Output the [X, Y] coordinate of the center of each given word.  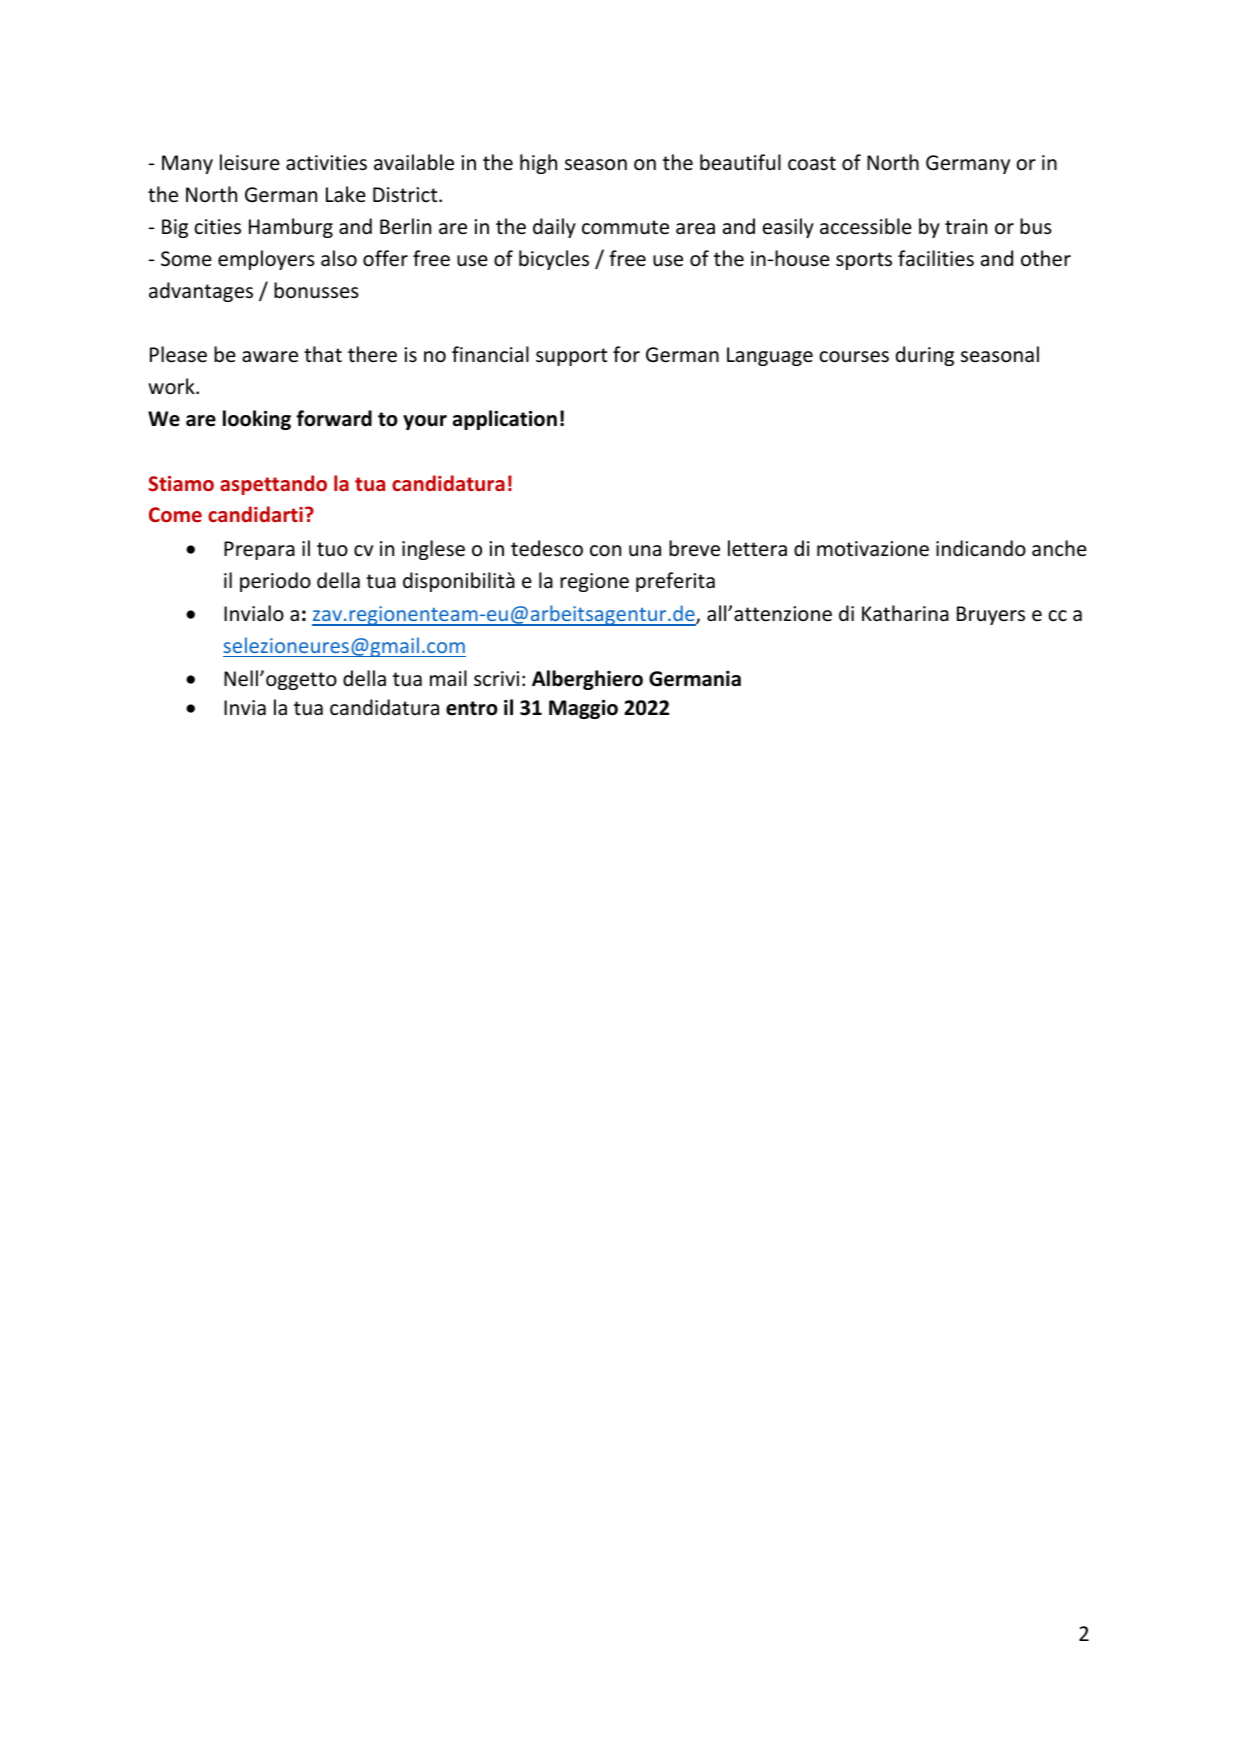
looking [257, 420]
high [538, 164]
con [605, 551]
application [505, 420]
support [571, 357]
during [925, 356]
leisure [250, 162]
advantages [201, 292]
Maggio [583, 709]
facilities [936, 258]
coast [812, 163]
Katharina [905, 613]
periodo [275, 582]
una [645, 550]
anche [1059, 548]
